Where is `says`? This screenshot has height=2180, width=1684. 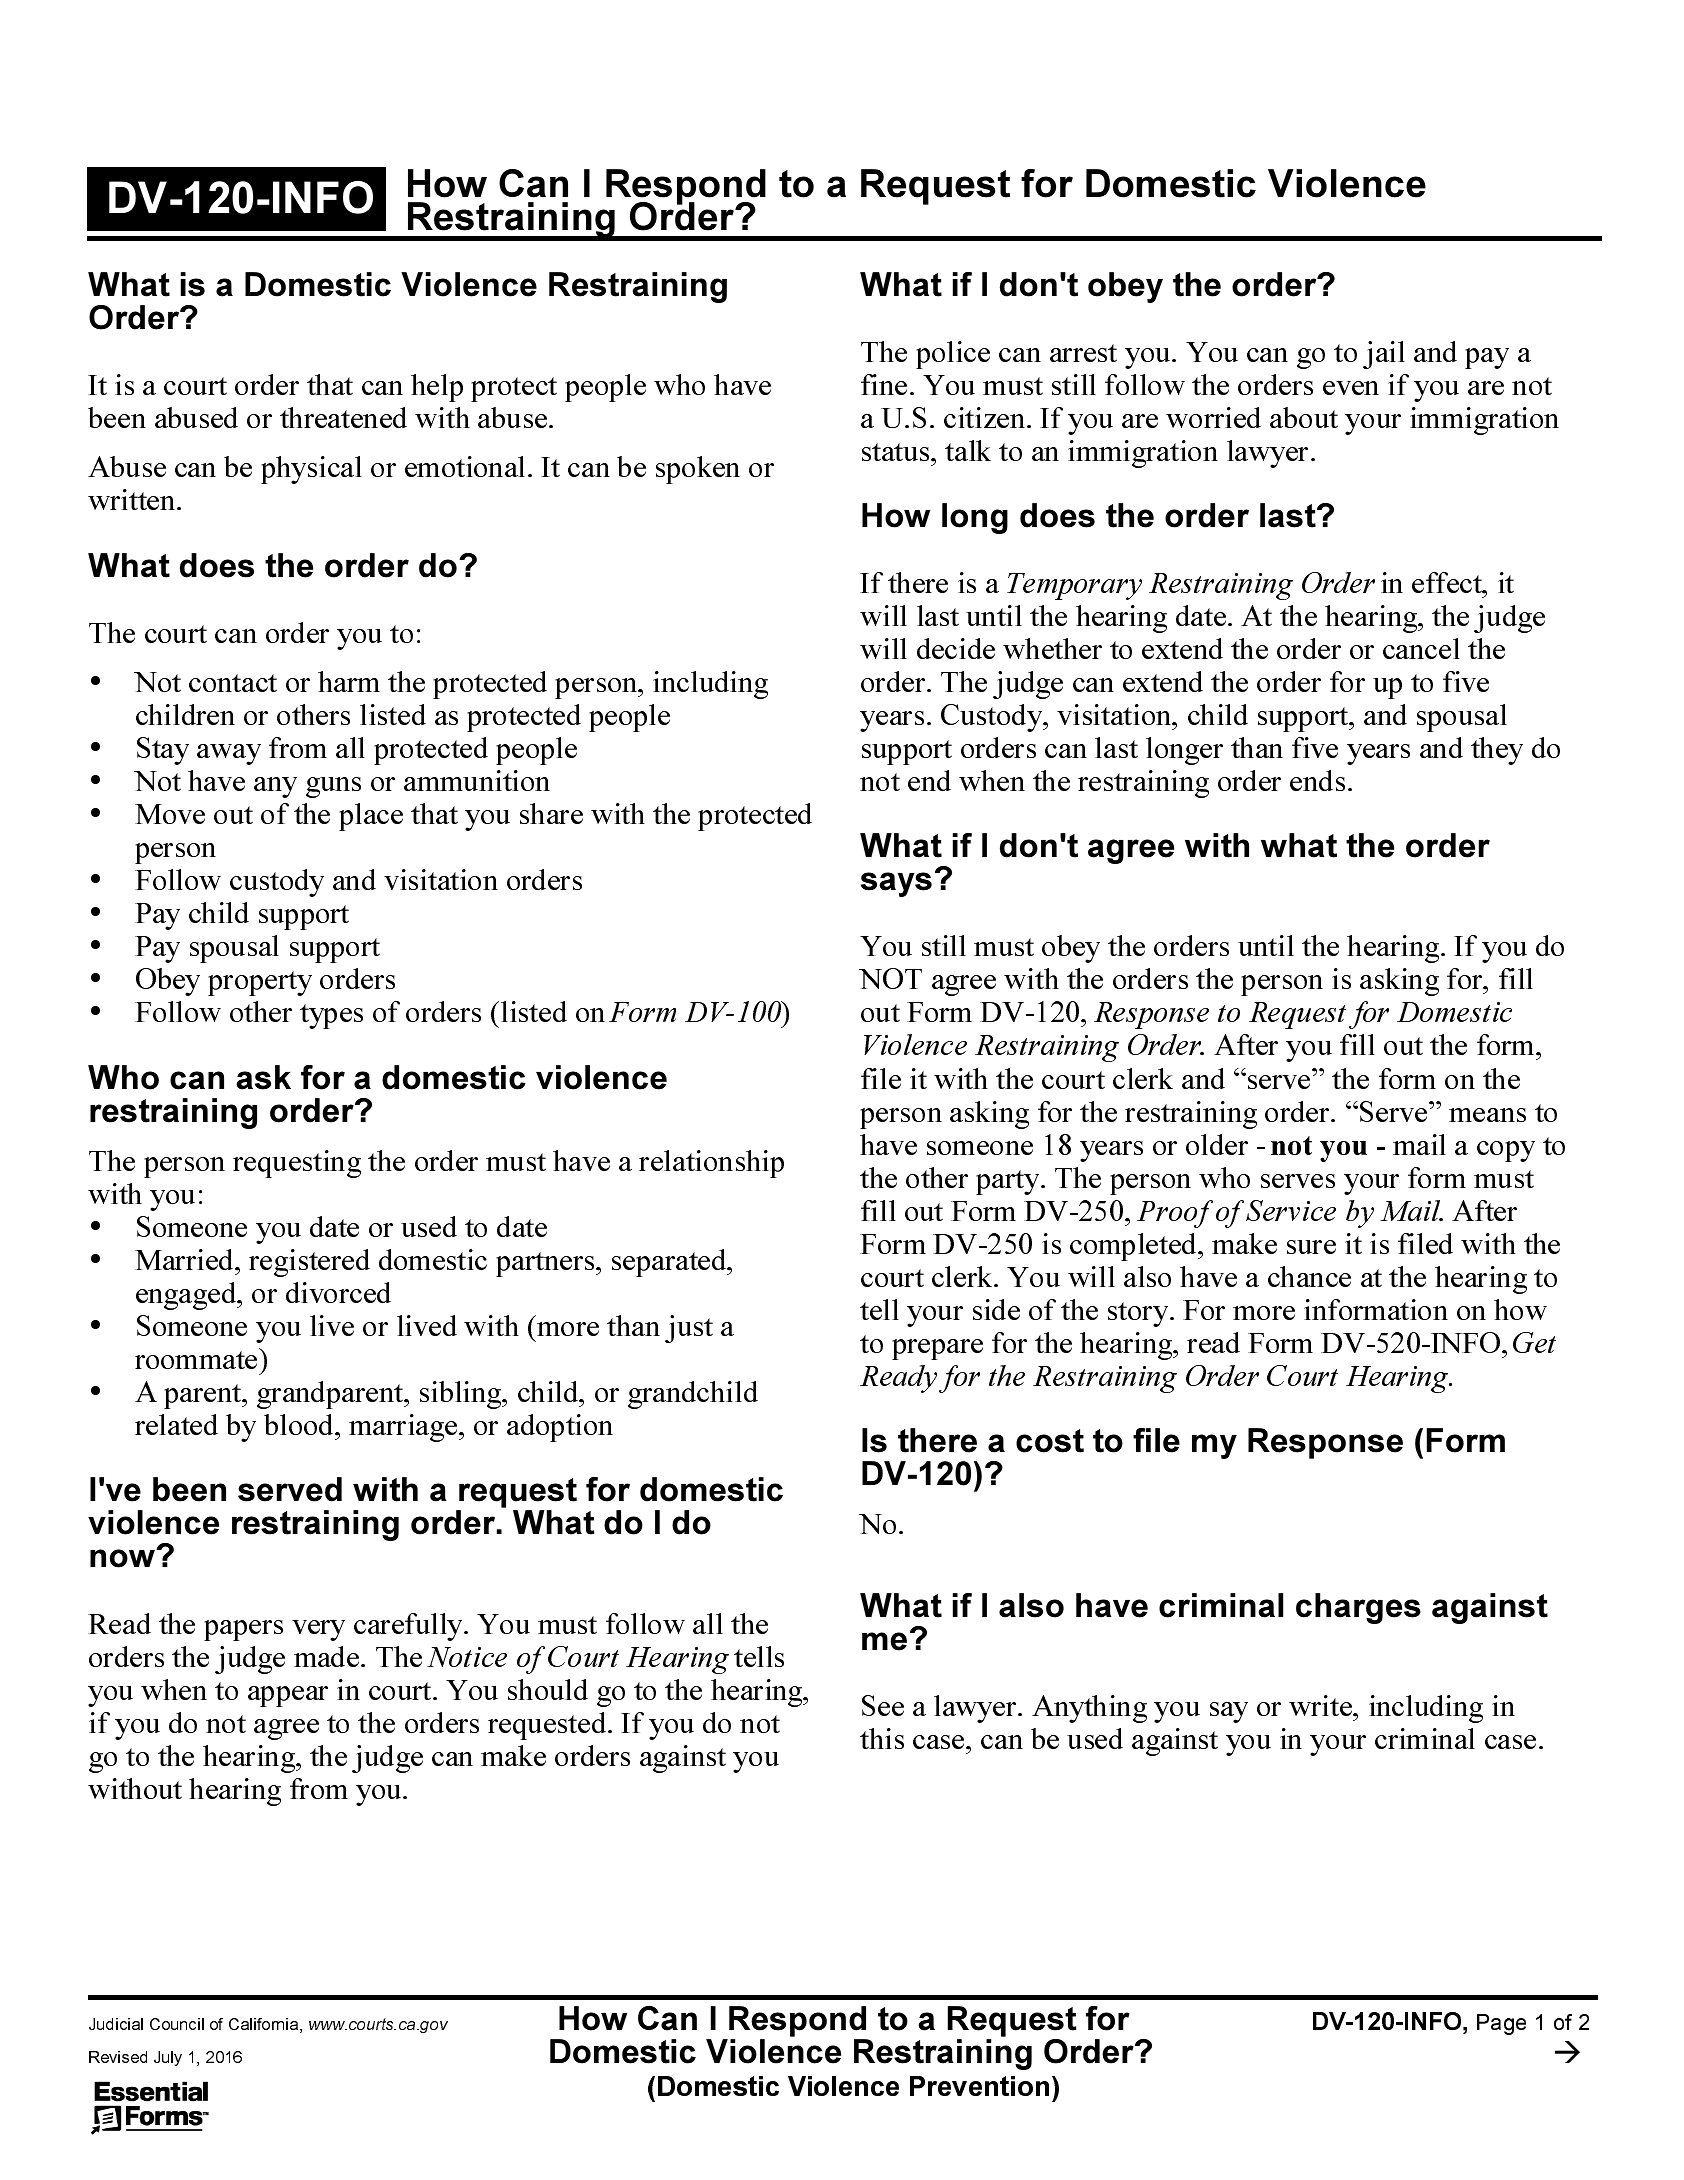
says is located at coordinates (896, 884).
